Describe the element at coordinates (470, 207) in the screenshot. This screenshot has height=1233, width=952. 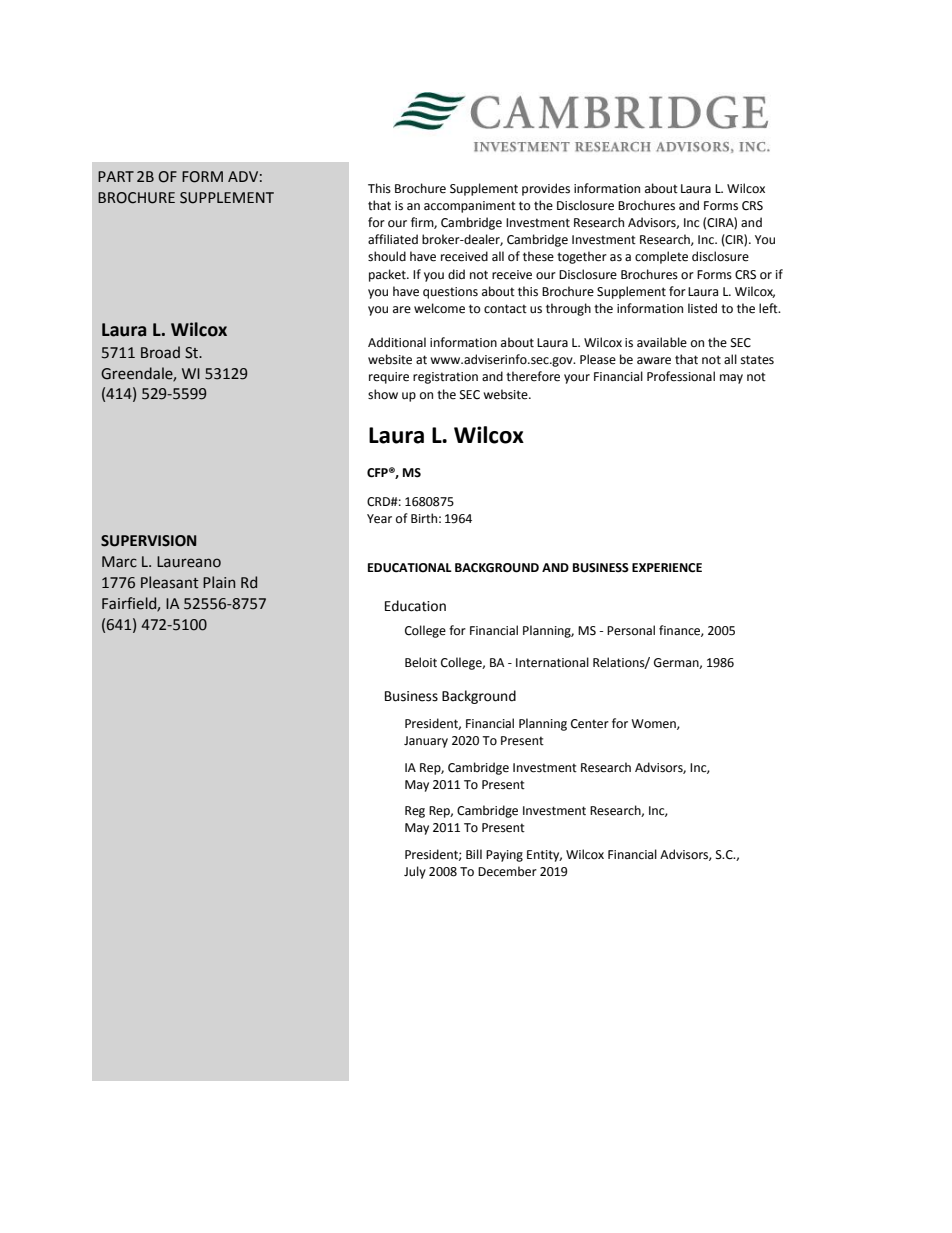
I see `accompaniment` at that location.
